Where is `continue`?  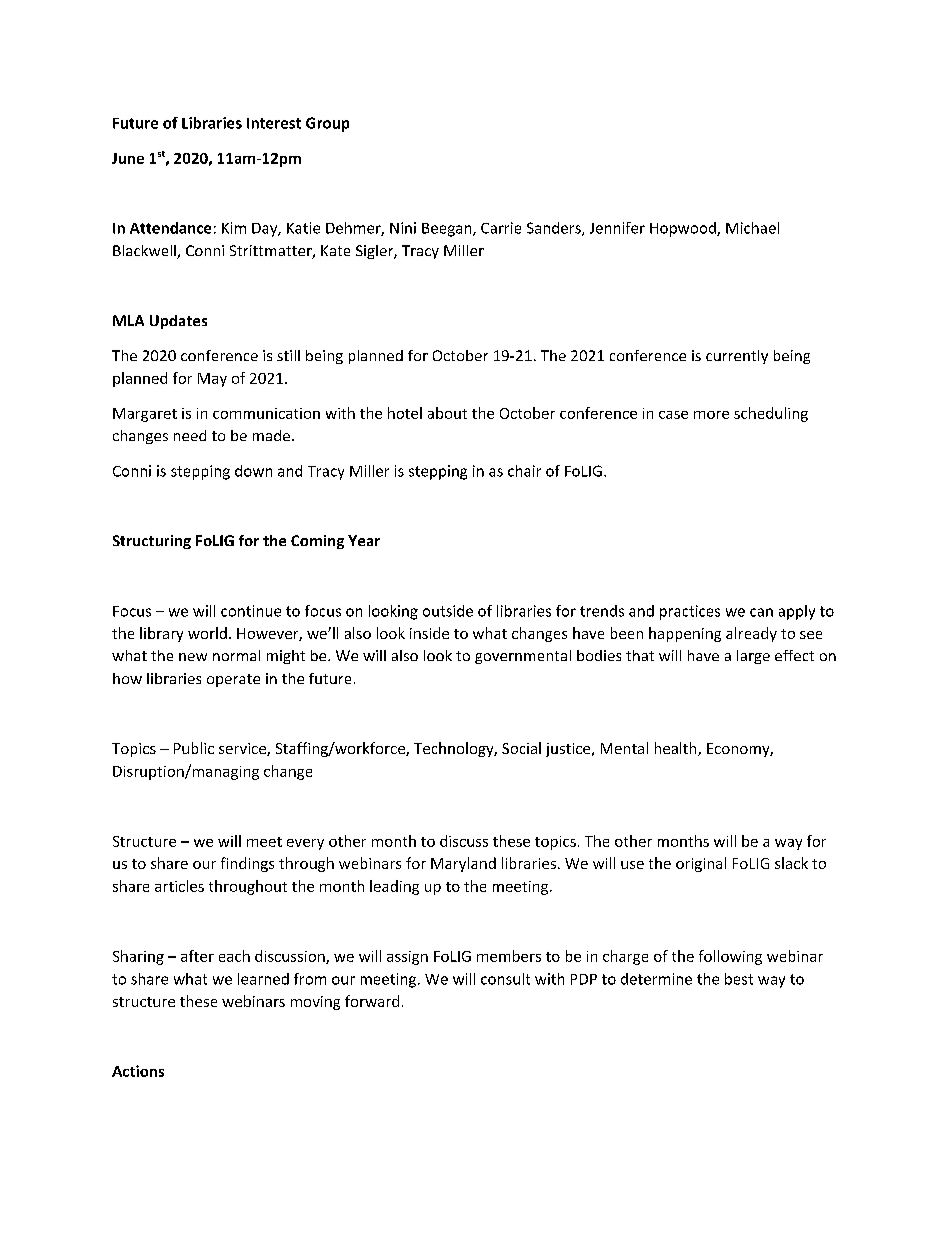 continue is located at coordinates (251, 611).
